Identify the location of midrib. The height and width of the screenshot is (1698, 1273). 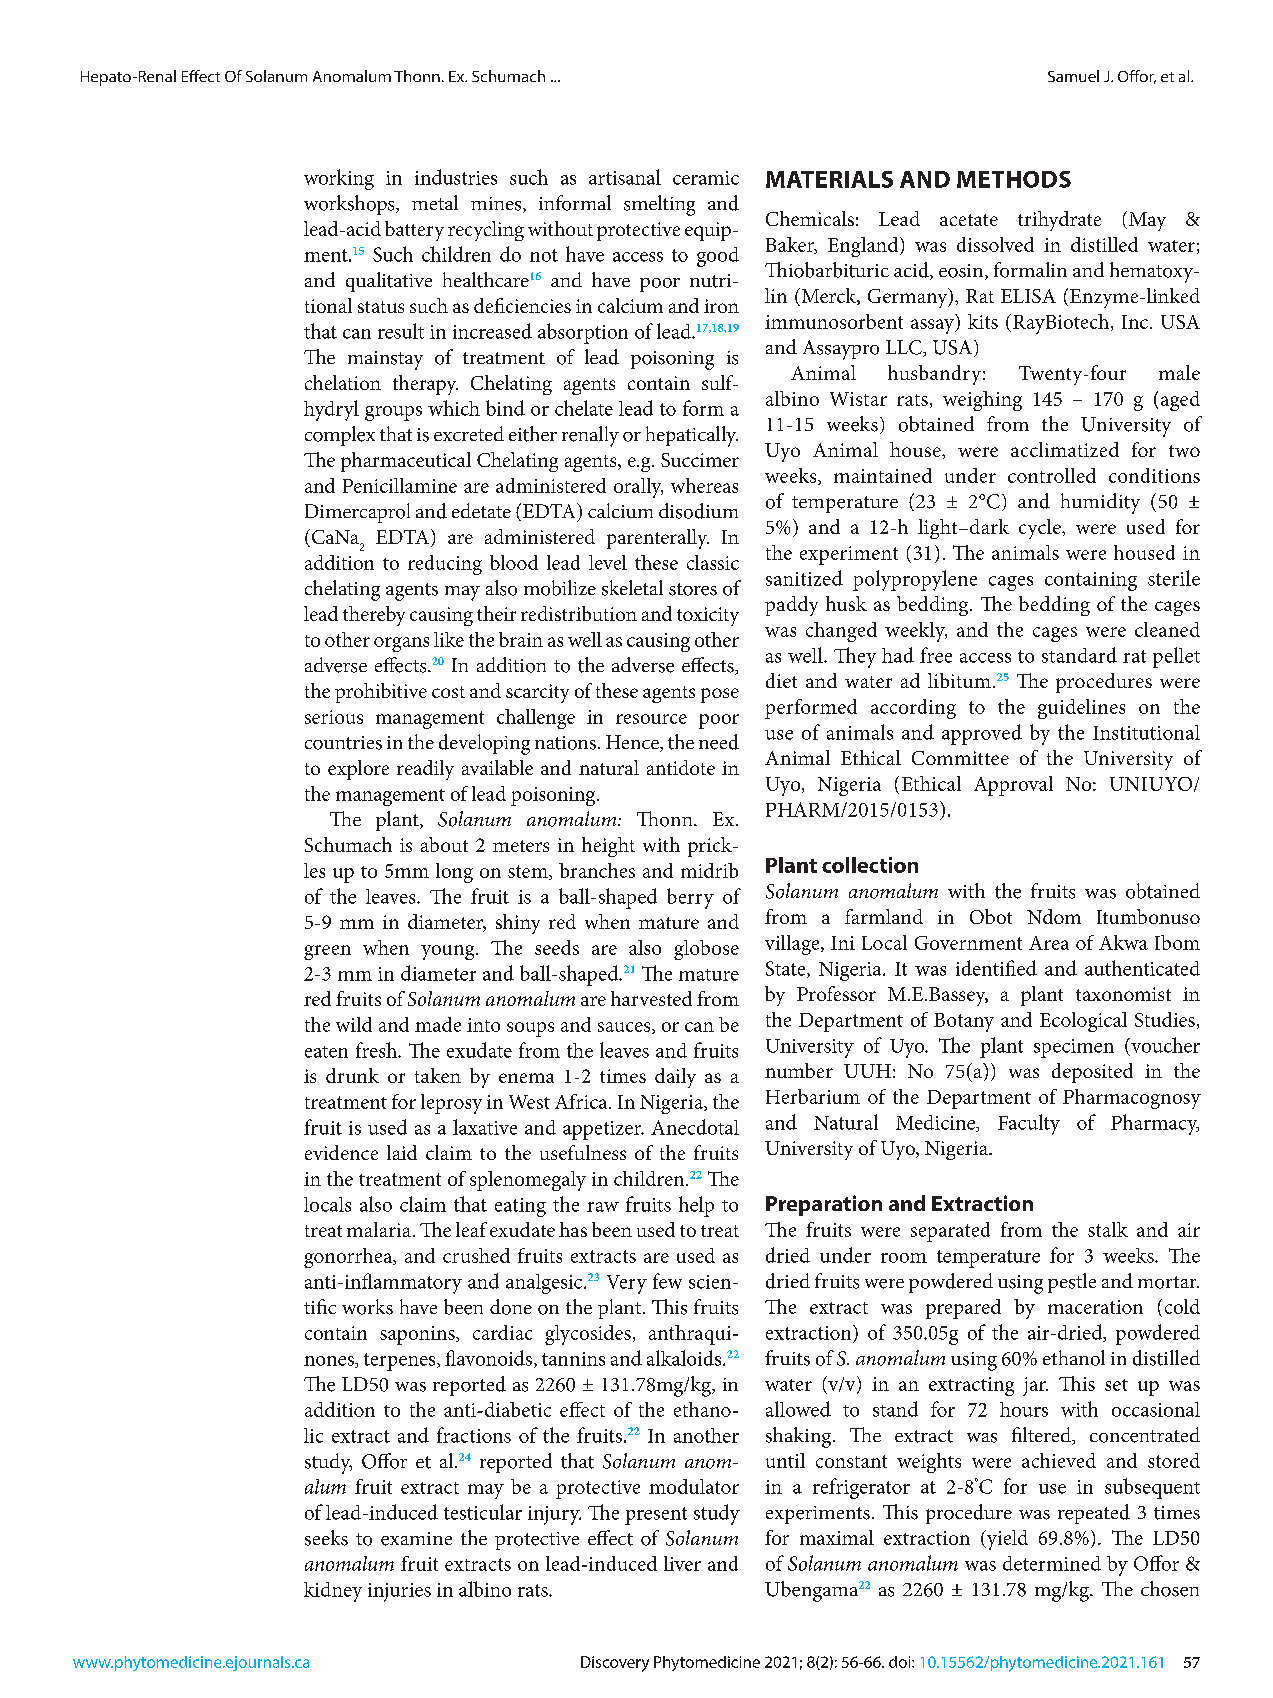
(709, 870).
